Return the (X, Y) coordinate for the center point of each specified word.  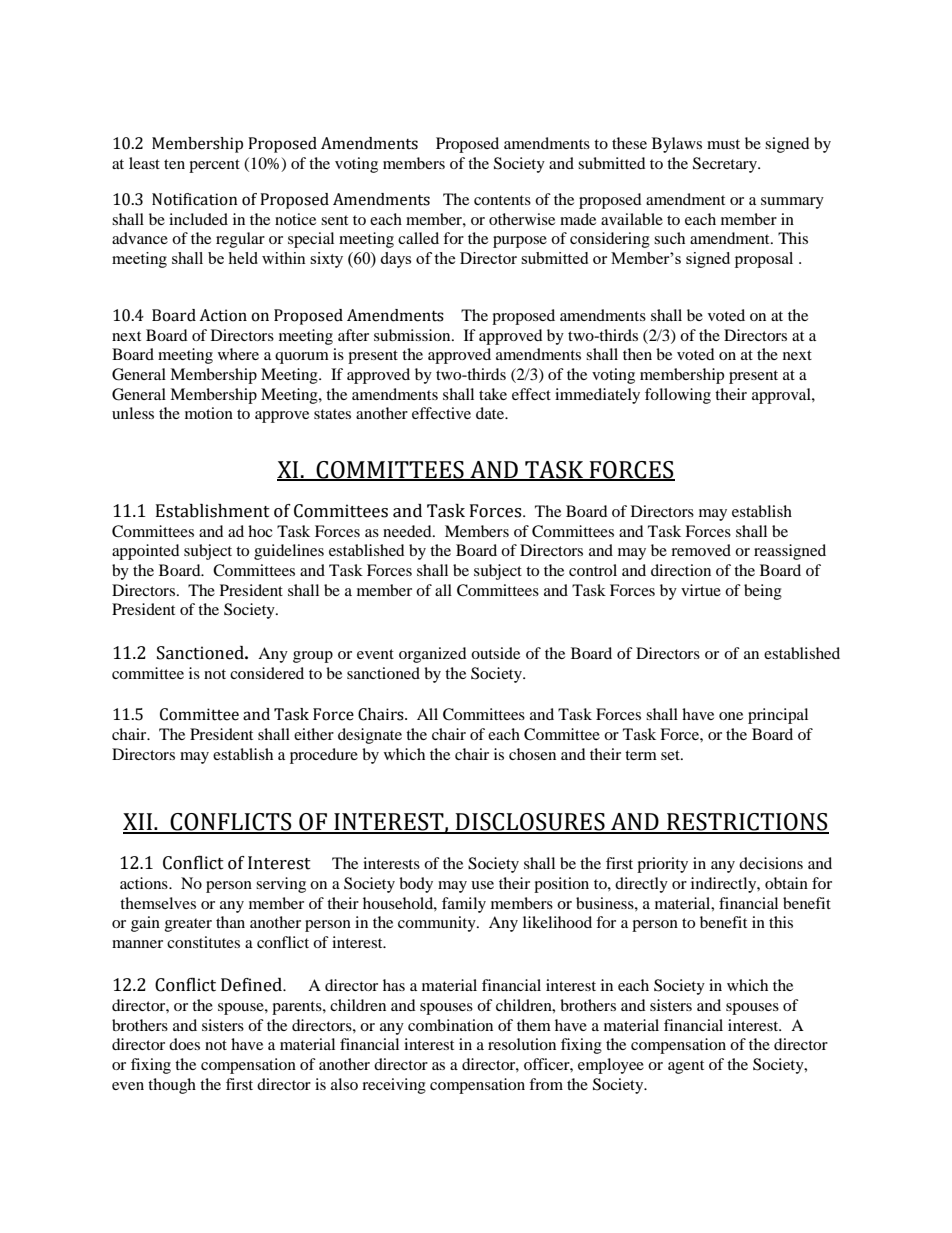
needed (408, 531)
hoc (260, 531)
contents (502, 200)
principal (778, 716)
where (238, 354)
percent (214, 166)
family (464, 905)
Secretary (726, 165)
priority (662, 865)
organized (433, 655)
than (230, 922)
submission (413, 335)
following (678, 396)
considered (267, 673)
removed (701, 550)
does (184, 1044)
